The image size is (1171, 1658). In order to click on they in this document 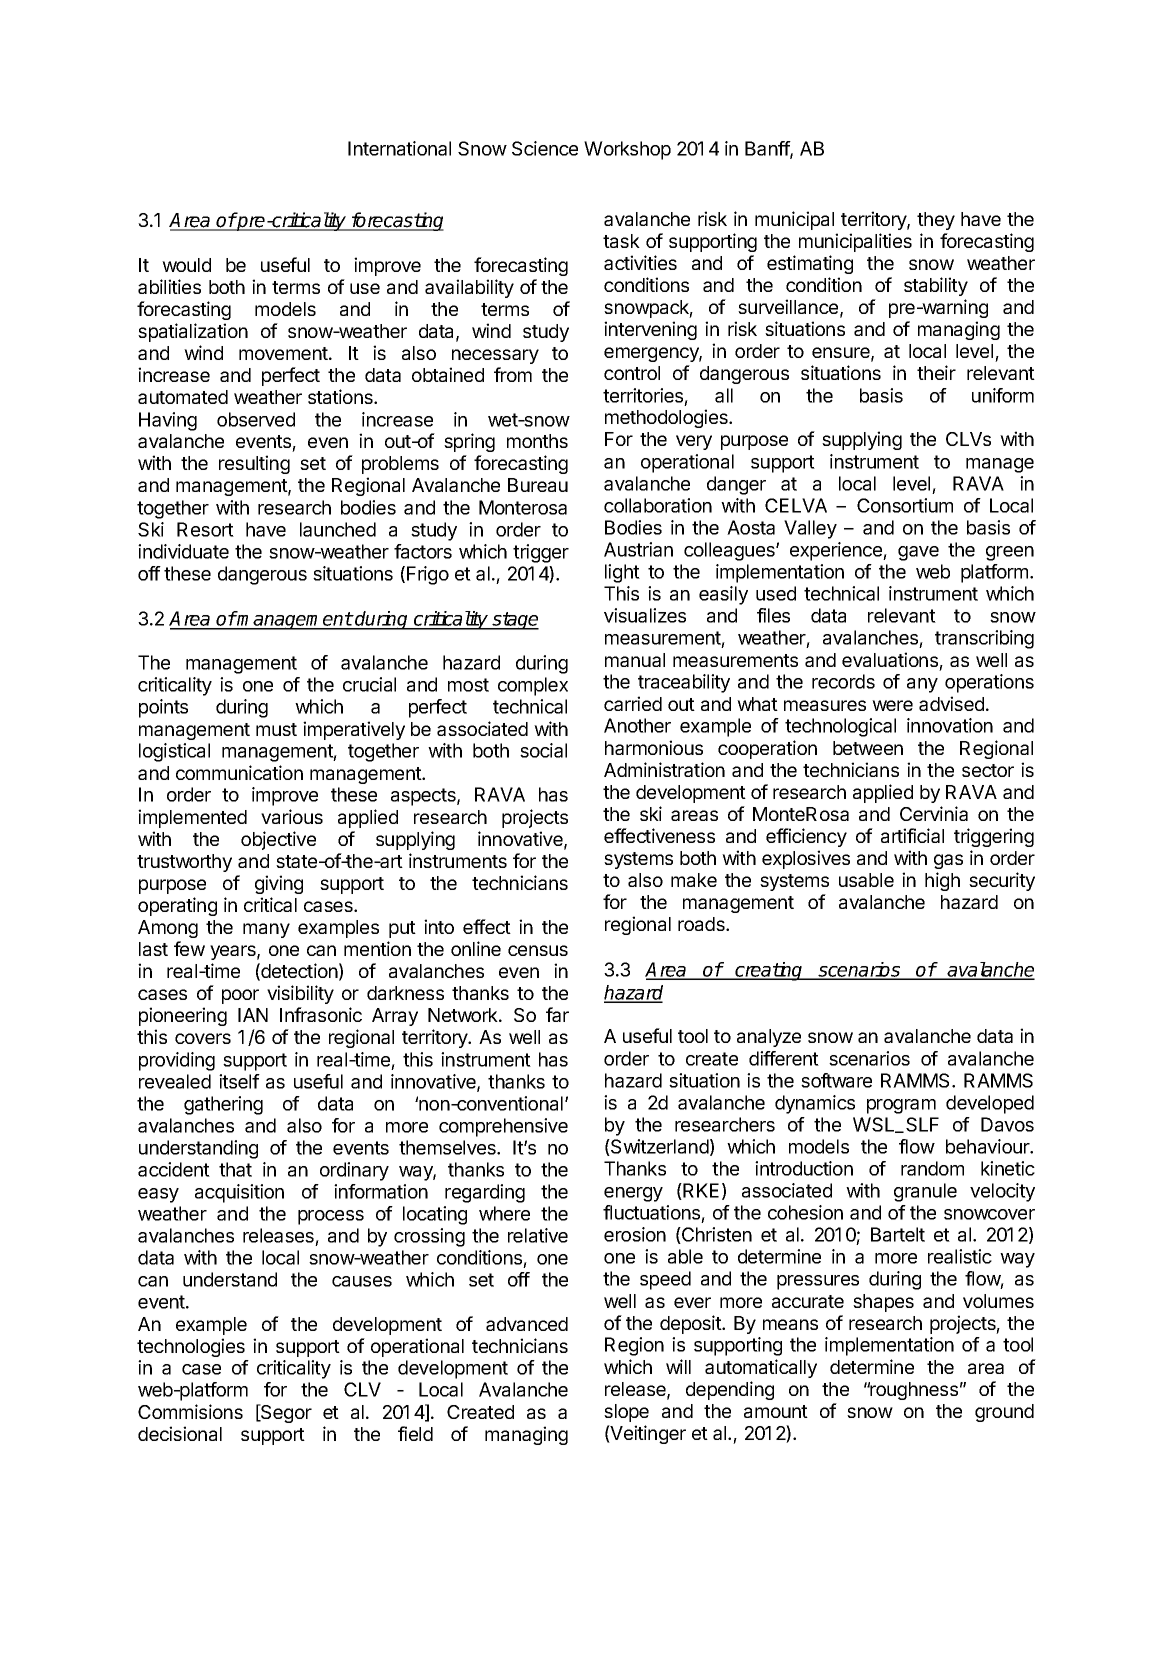, I will do `click(936, 221)`.
